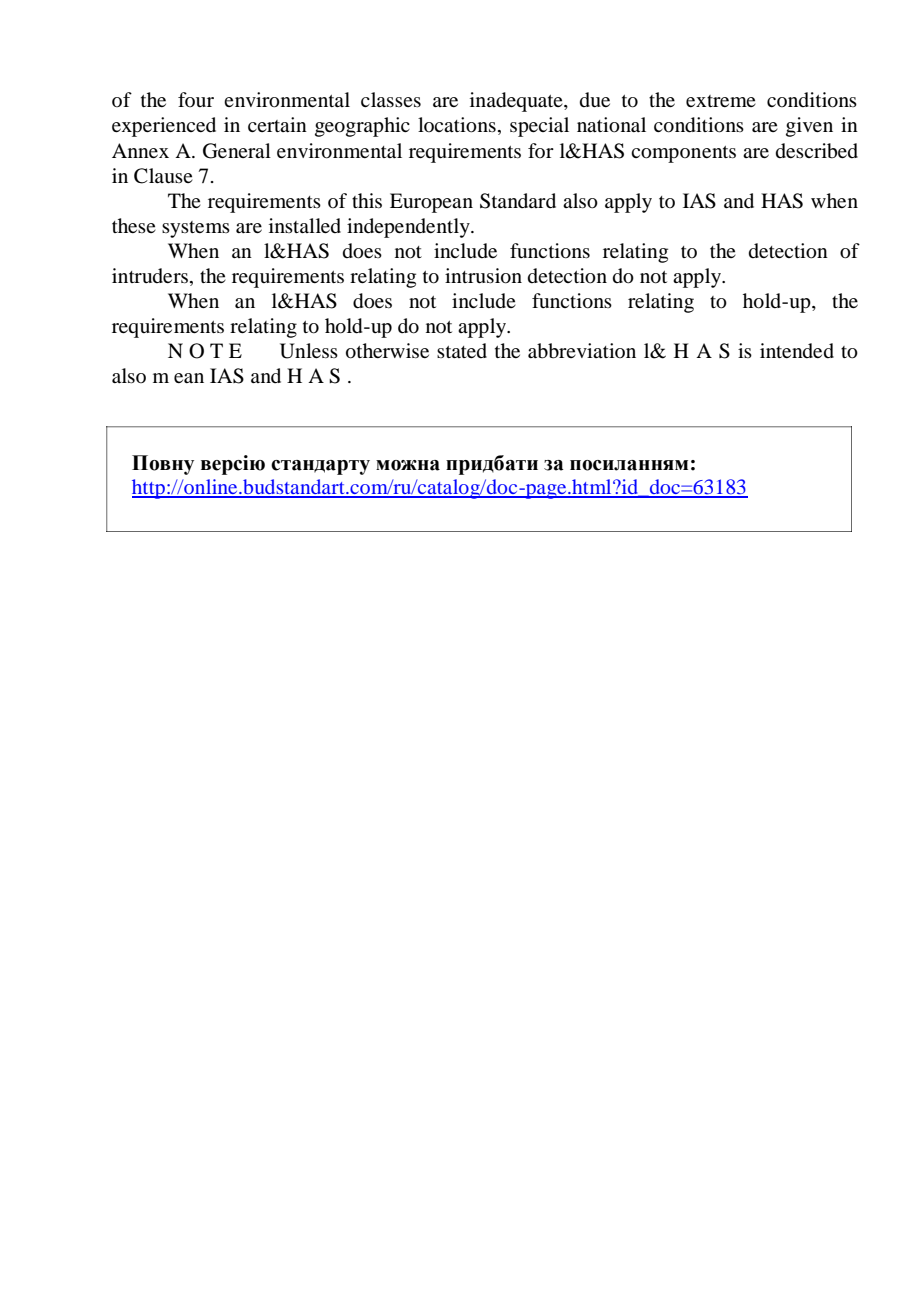 Image resolution: width=924 pixels, height=1308 pixels. What do you see at coordinates (462, 350) in the screenshot?
I see `stated` at bounding box center [462, 350].
